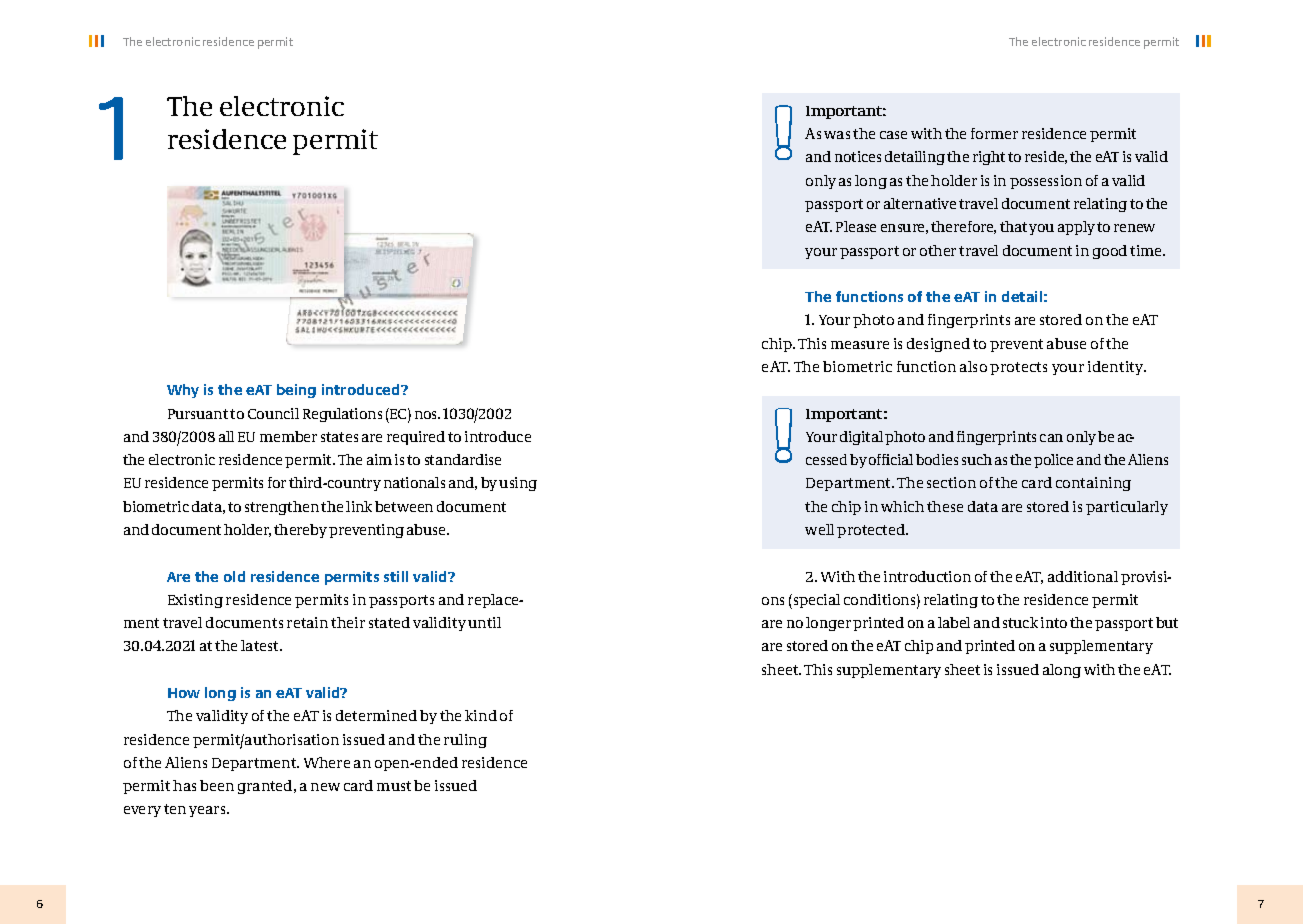  Describe the element at coordinates (518, 484) in the page. I see `using` at that location.
